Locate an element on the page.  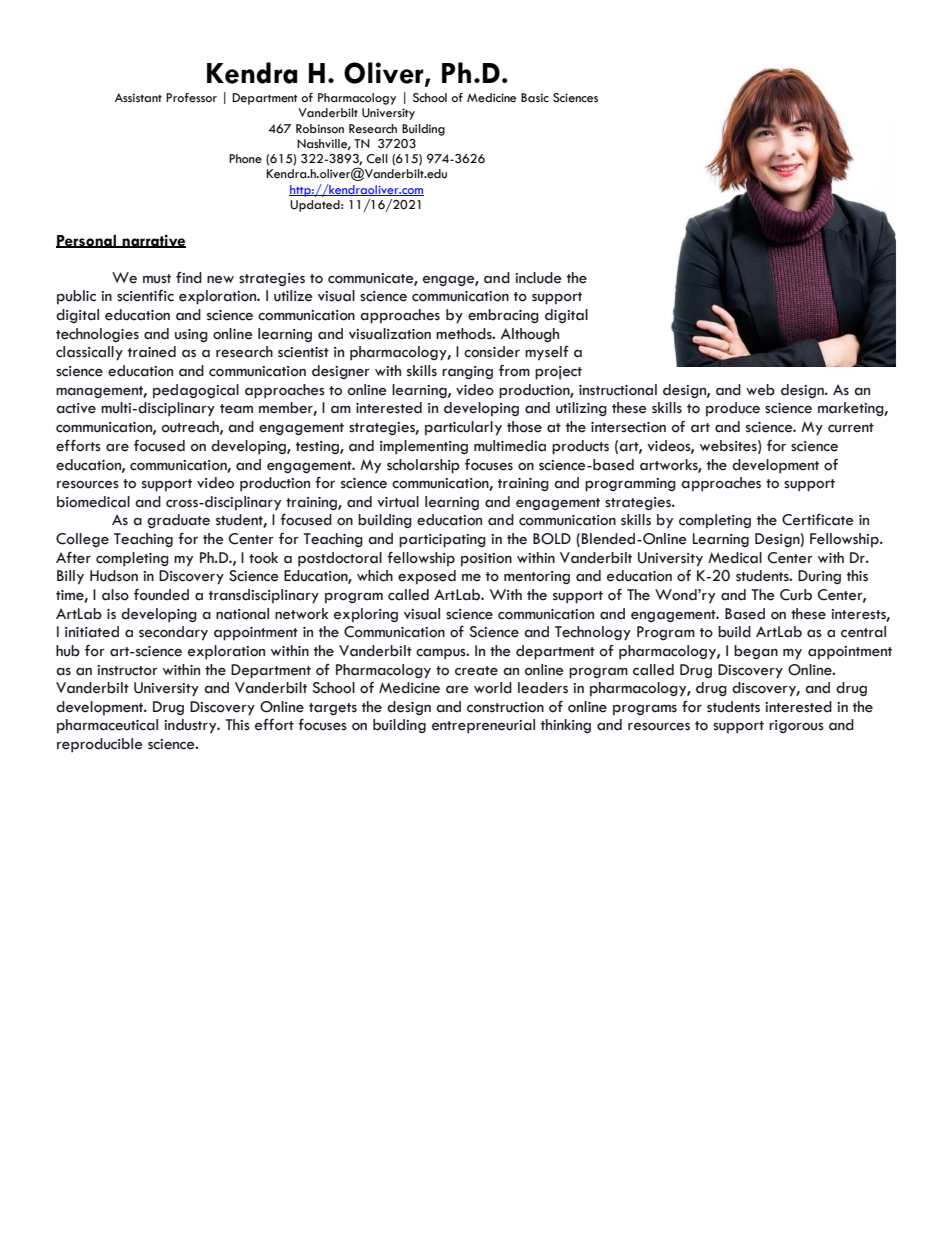
include is located at coordinates (538, 278).
